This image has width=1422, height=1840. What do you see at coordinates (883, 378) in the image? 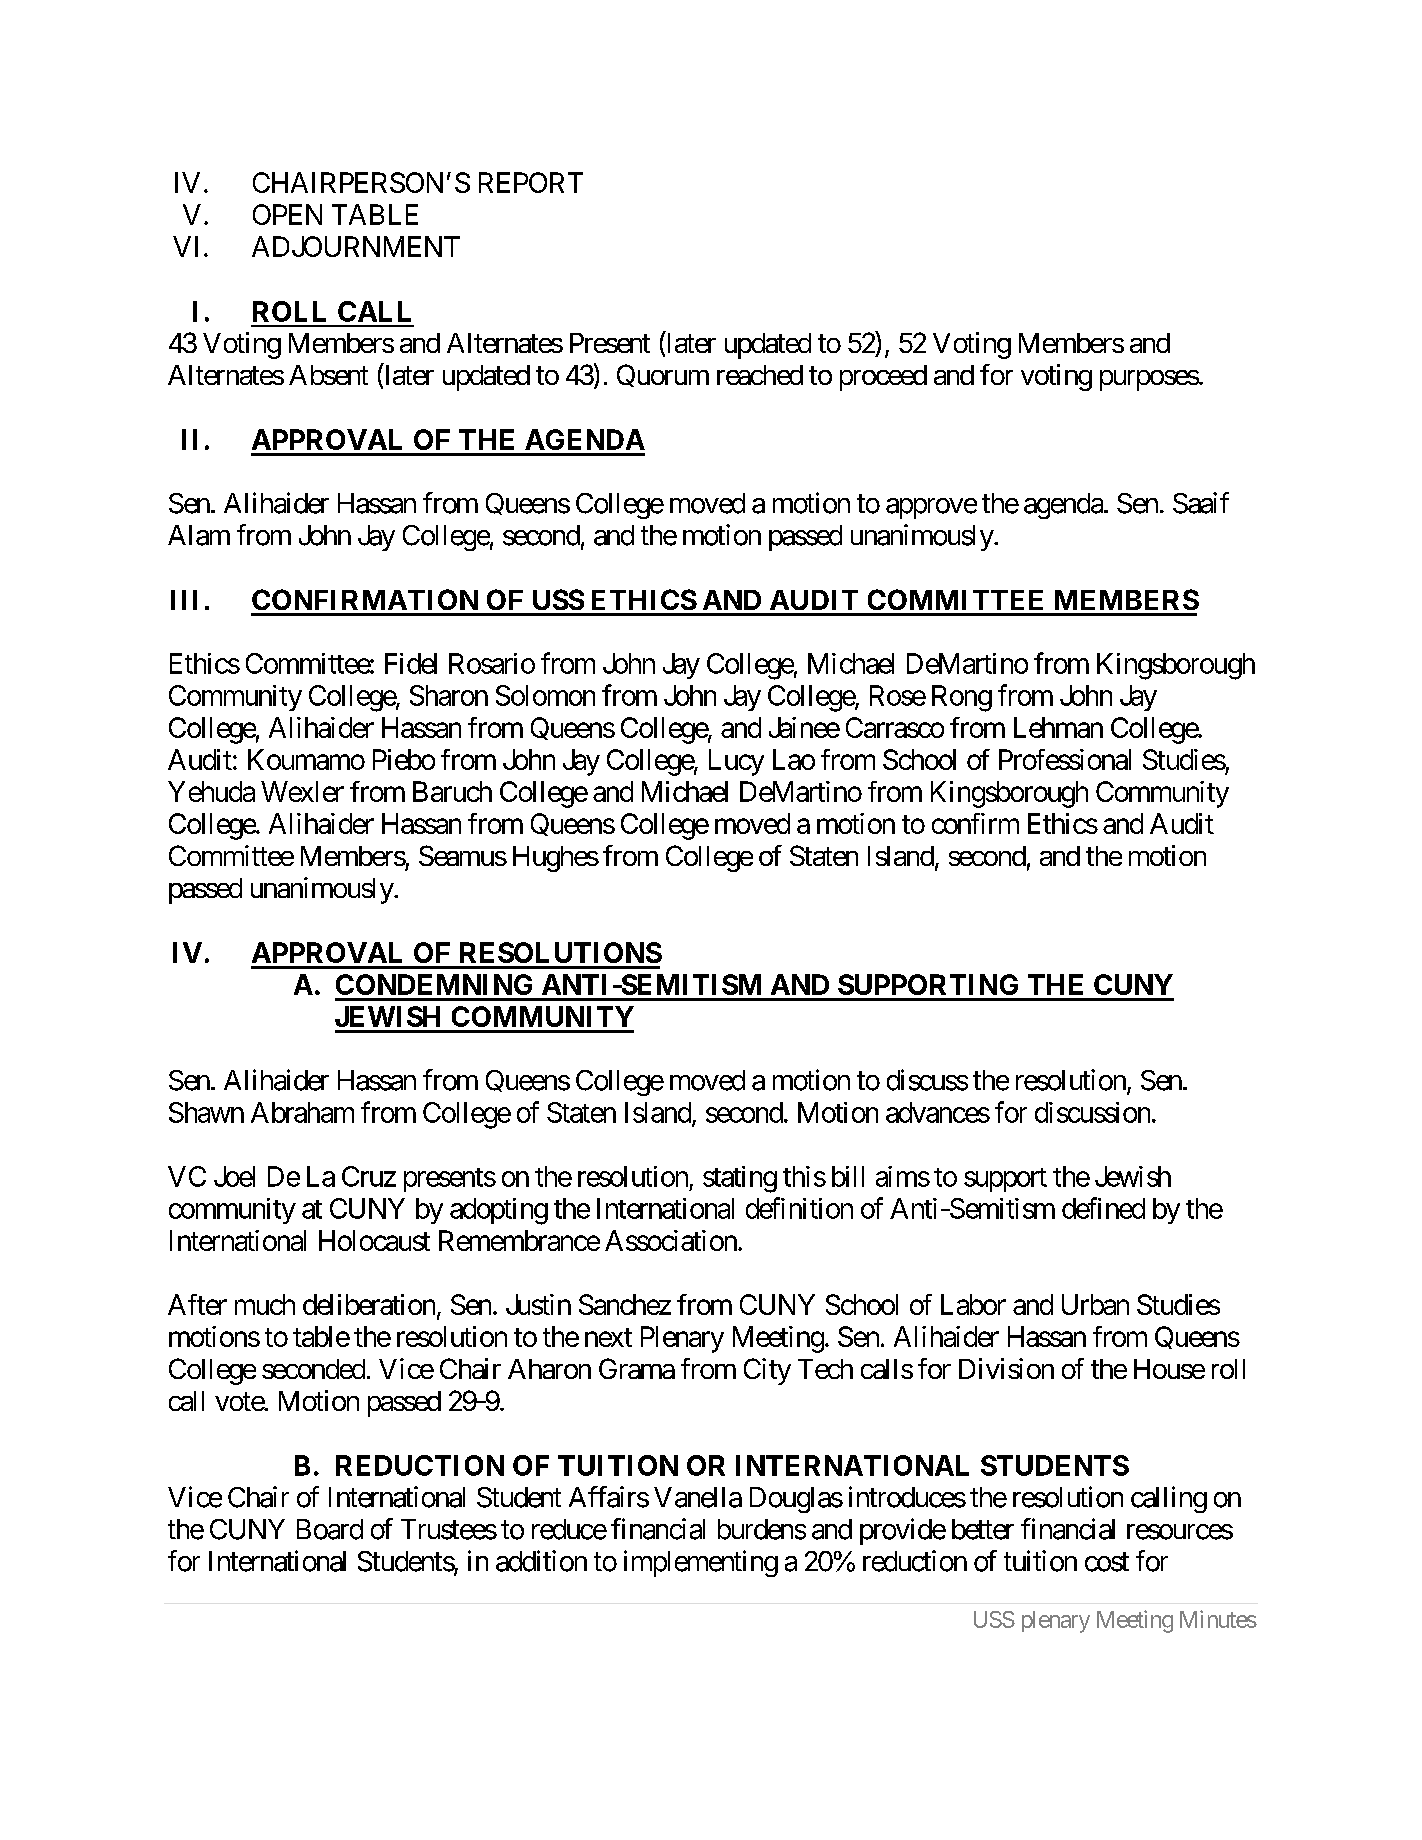
I see `proceed` at bounding box center [883, 378].
